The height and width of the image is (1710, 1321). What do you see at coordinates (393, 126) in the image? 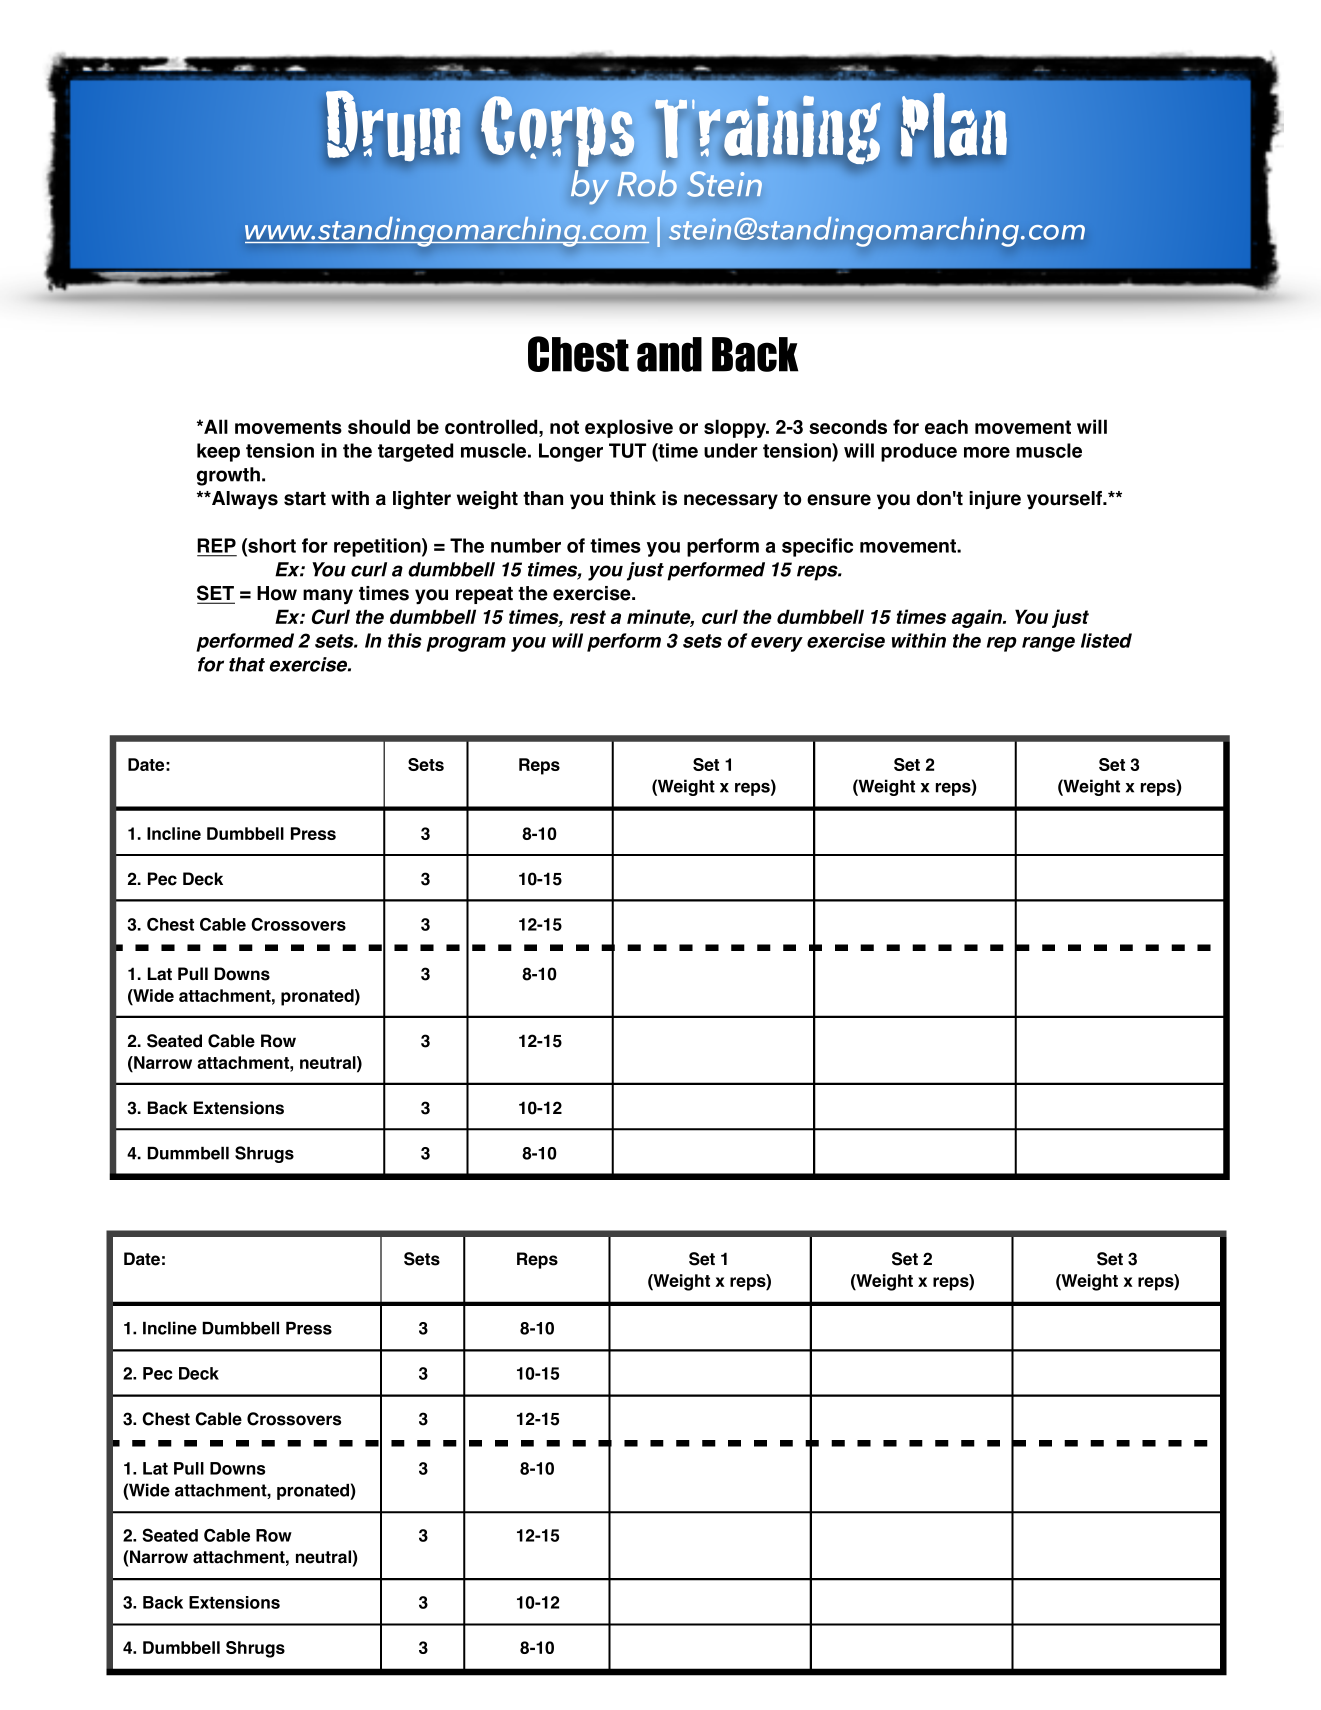
I see `Drum` at bounding box center [393, 126].
